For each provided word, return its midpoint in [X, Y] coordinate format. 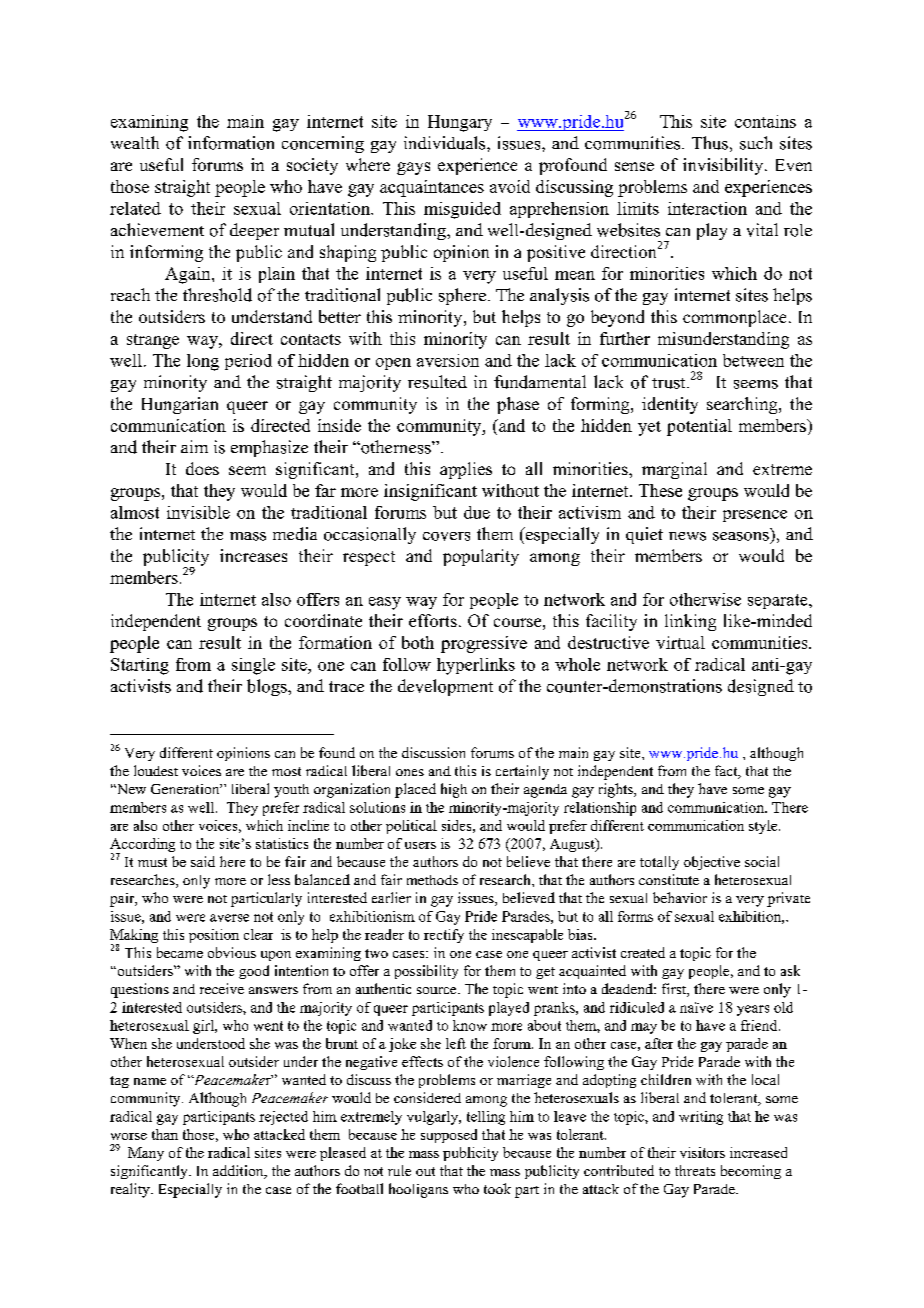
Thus [710, 143]
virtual [680, 642]
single [253, 666]
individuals [446, 143]
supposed [449, 1136]
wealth [135, 142]
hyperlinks [476, 666]
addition [239, 1172]
